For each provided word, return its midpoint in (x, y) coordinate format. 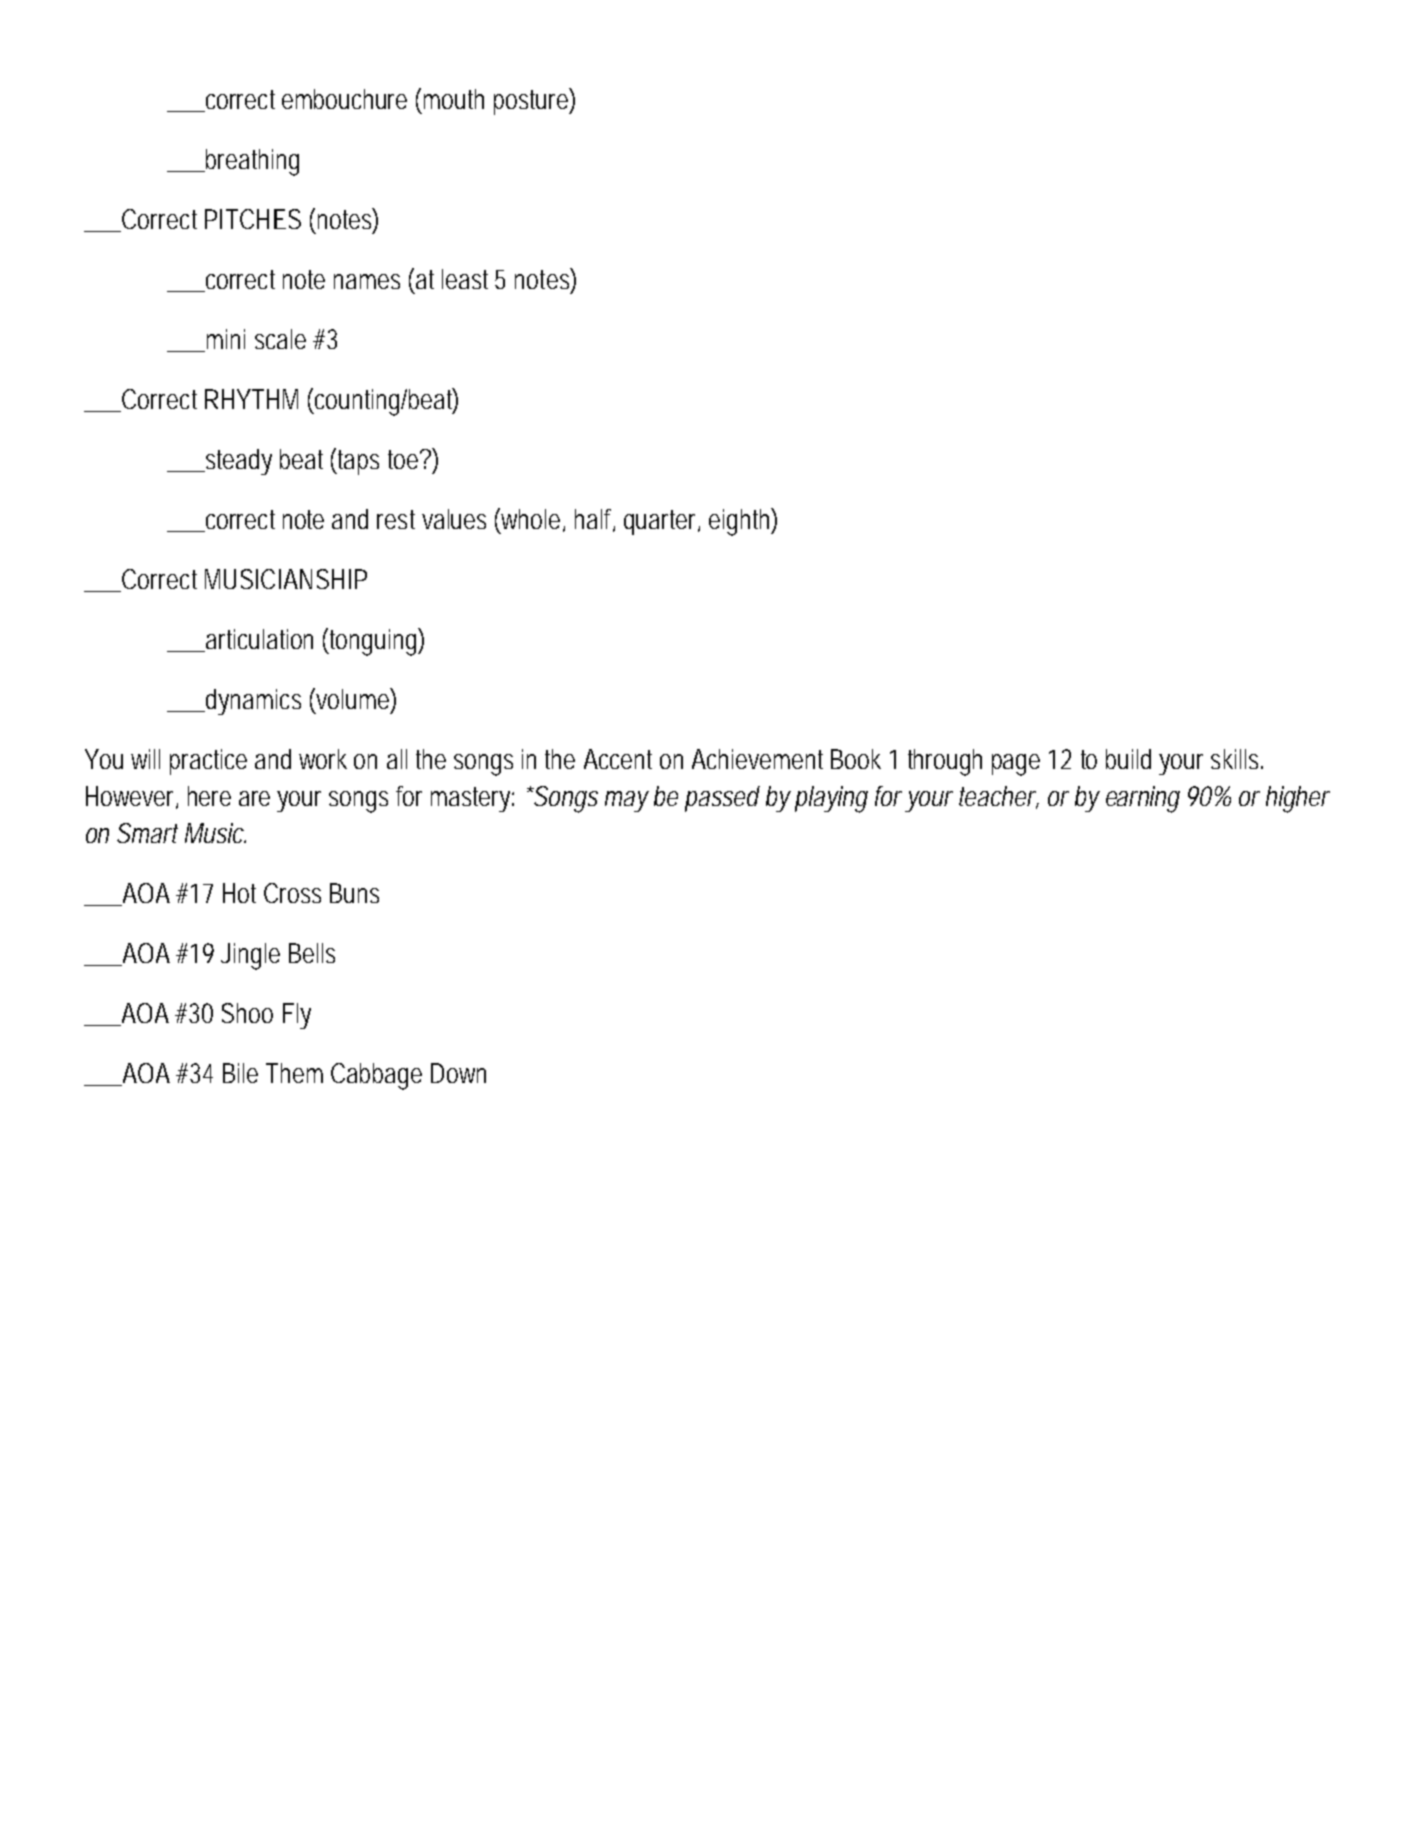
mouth (454, 99)
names (367, 281)
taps (358, 462)
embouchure (344, 99)
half (595, 520)
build (1128, 759)
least (469, 279)
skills (1237, 759)
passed (722, 799)
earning (1143, 799)
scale (280, 339)
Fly (297, 1016)
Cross (292, 893)
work (323, 759)
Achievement (757, 759)
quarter (662, 522)
